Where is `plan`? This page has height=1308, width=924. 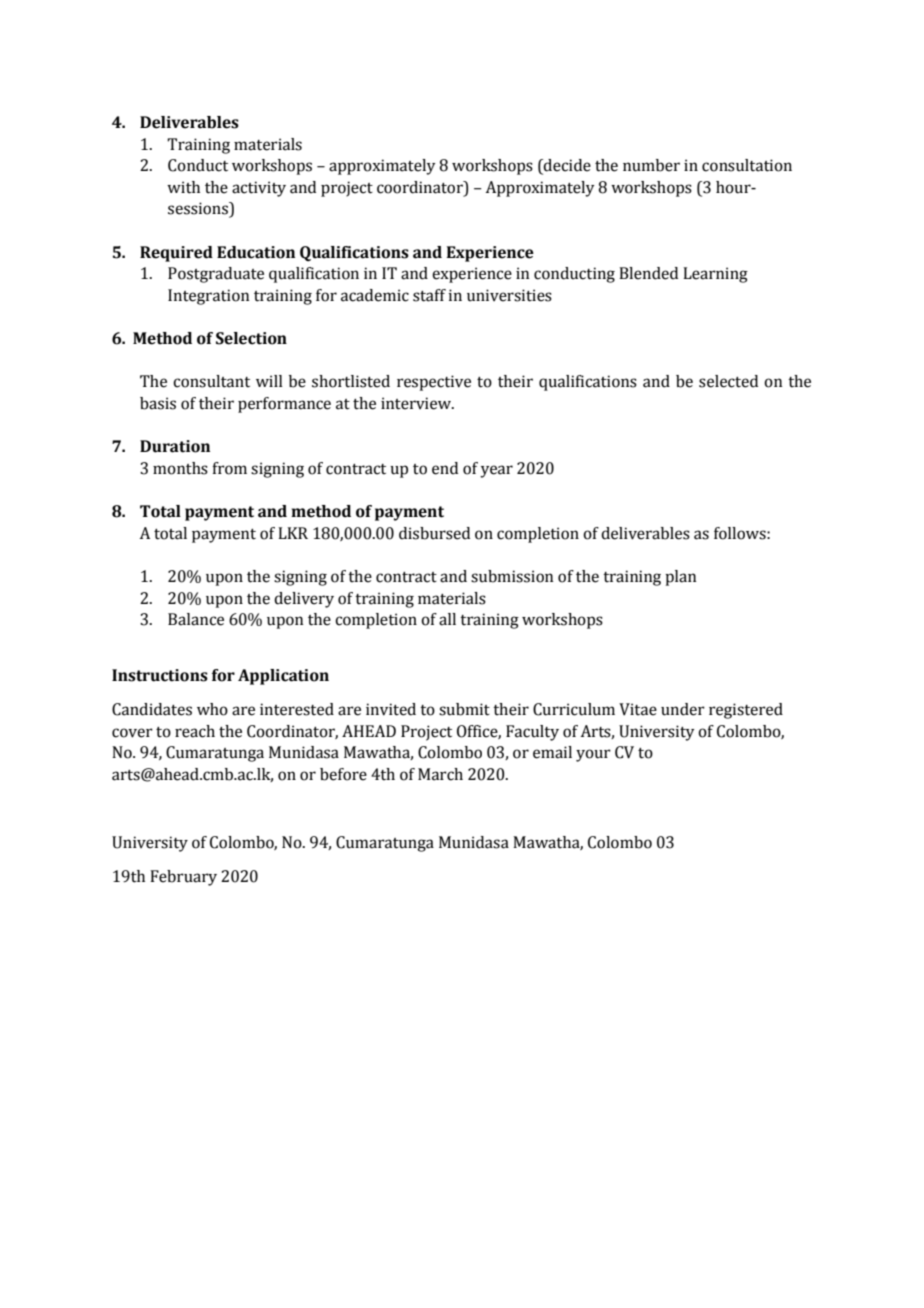 plan is located at coordinates (680, 578).
